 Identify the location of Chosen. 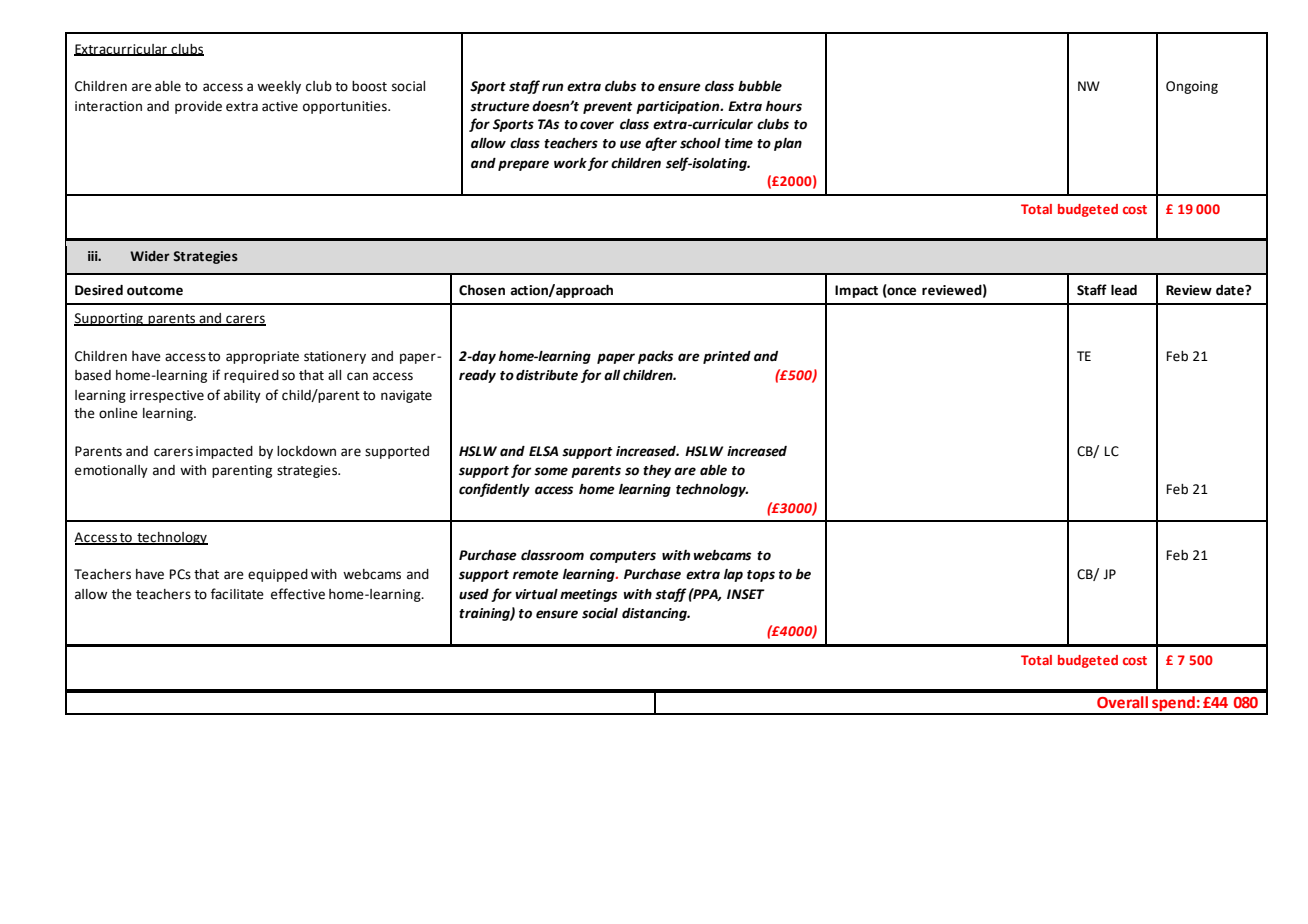
(482, 290).
